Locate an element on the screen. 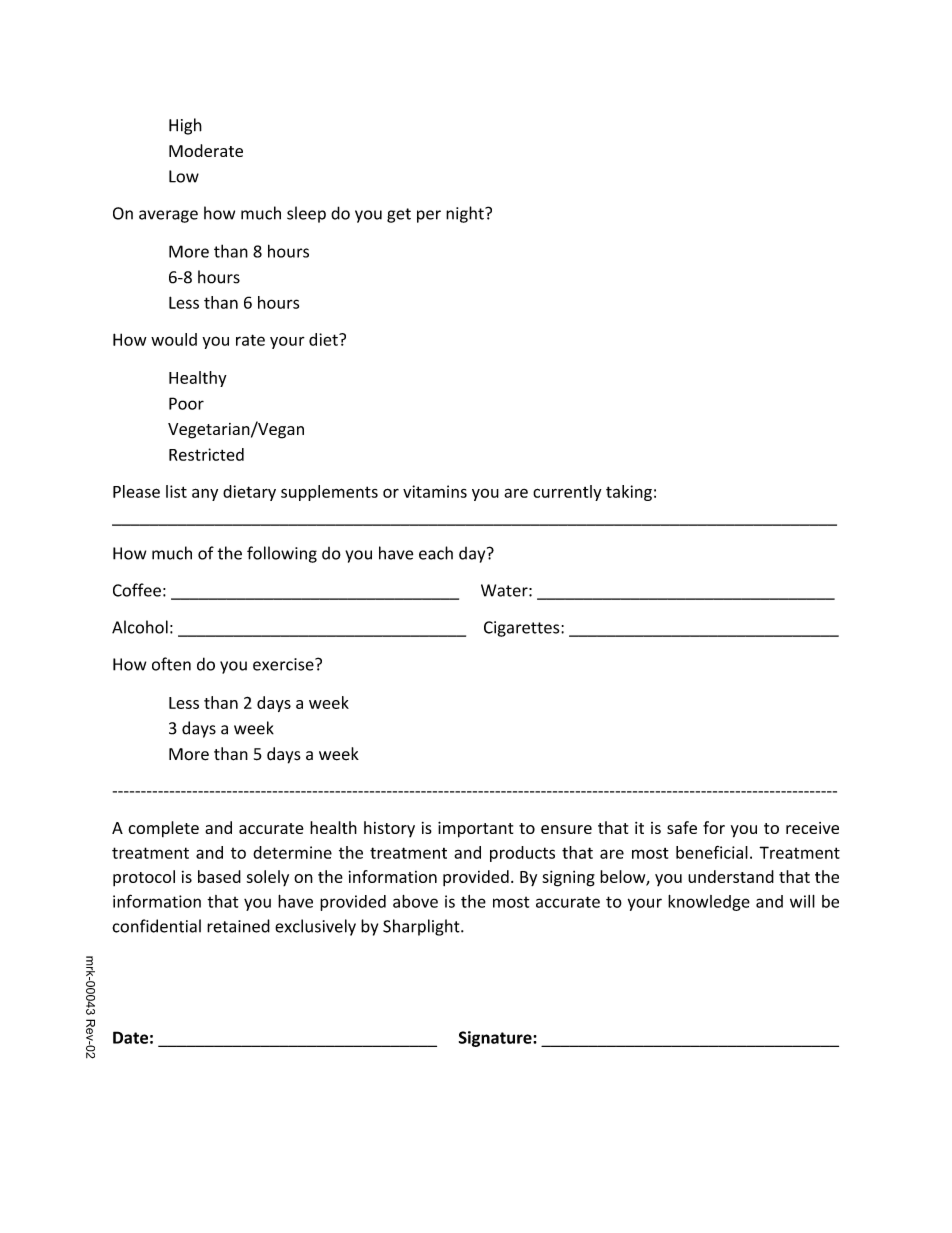  taking is located at coordinates (629, 493).
